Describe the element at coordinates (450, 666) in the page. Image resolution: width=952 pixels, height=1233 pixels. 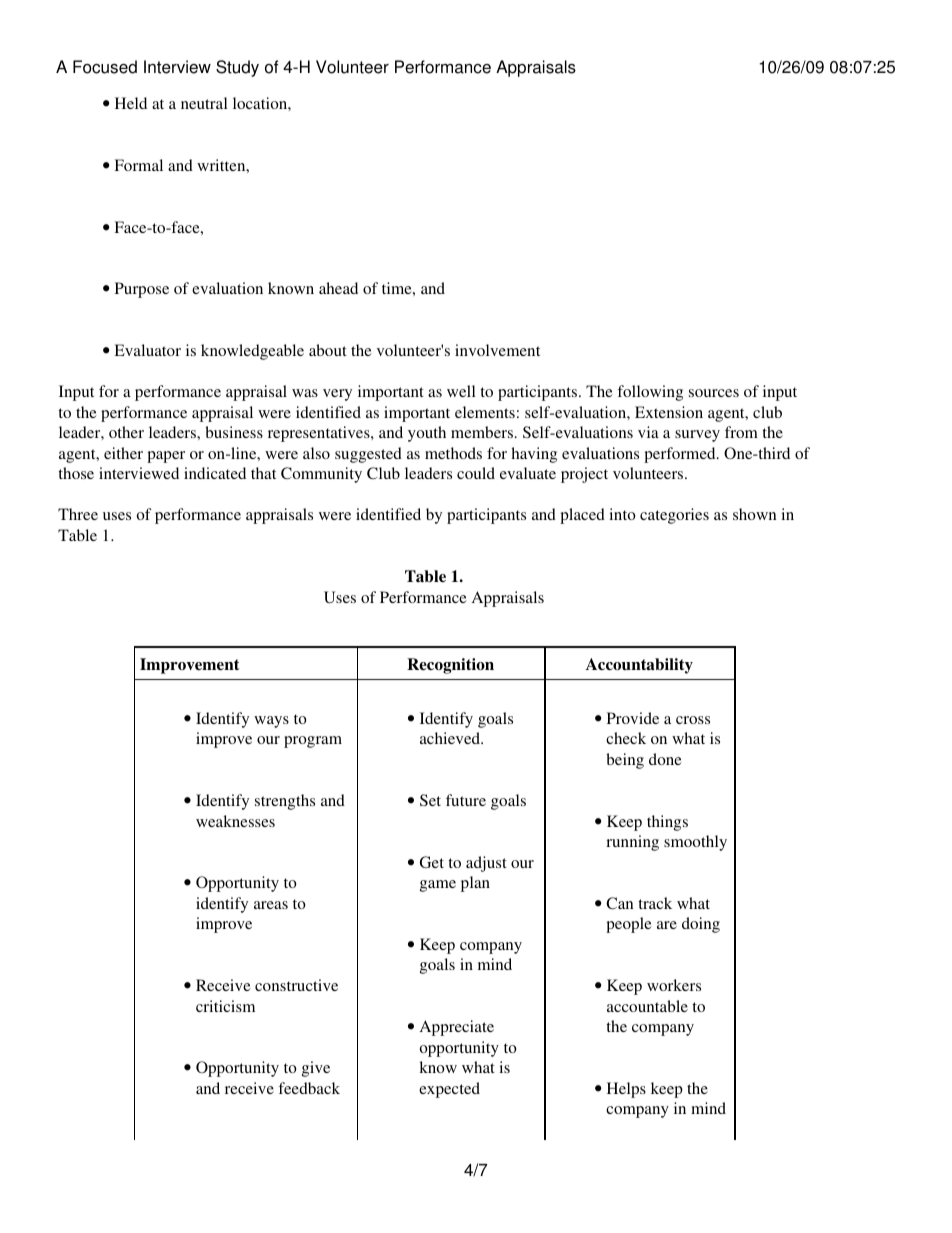
I see `Recognition` at that location.
